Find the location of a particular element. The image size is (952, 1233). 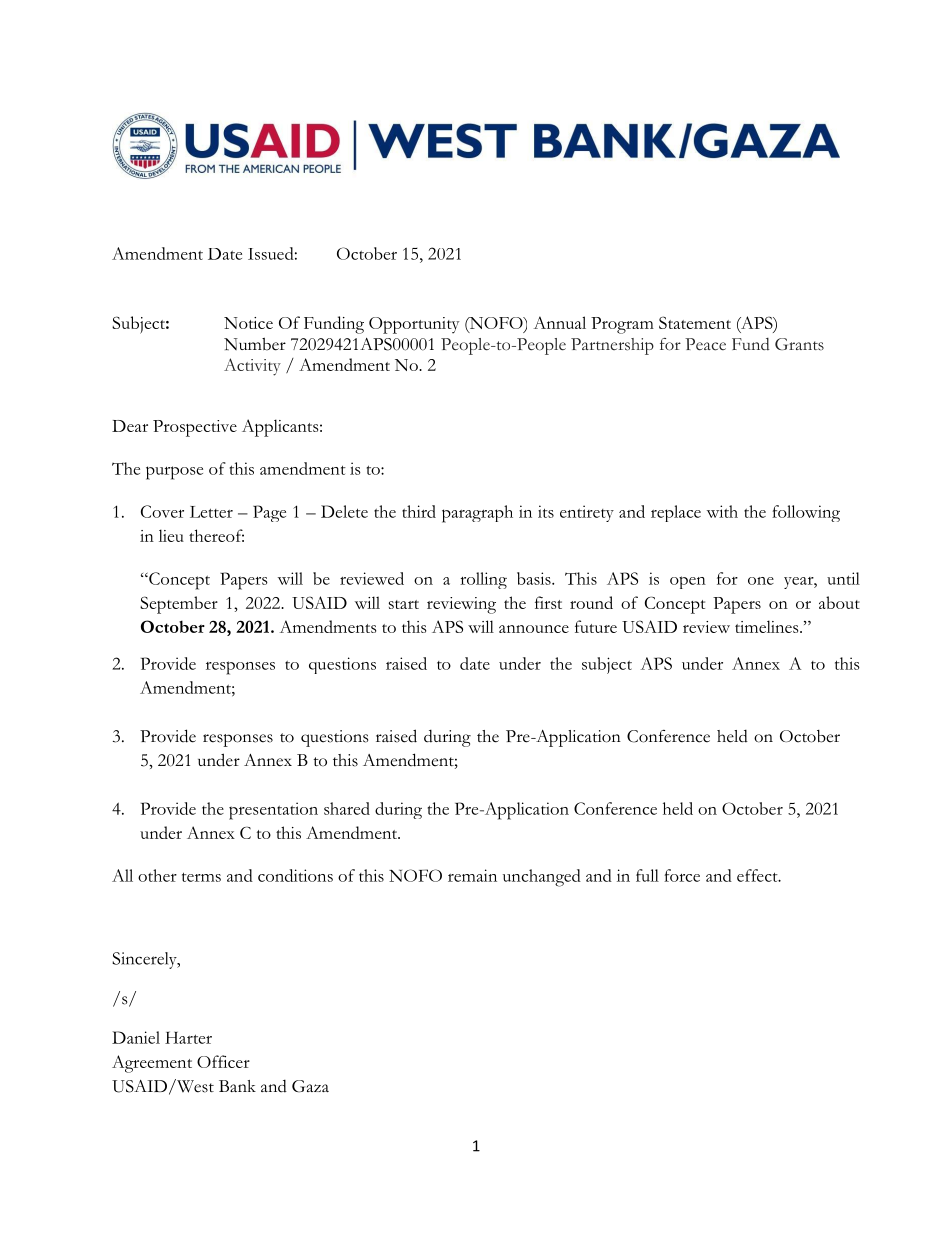

Grants is located at coordinates (799, 344).
